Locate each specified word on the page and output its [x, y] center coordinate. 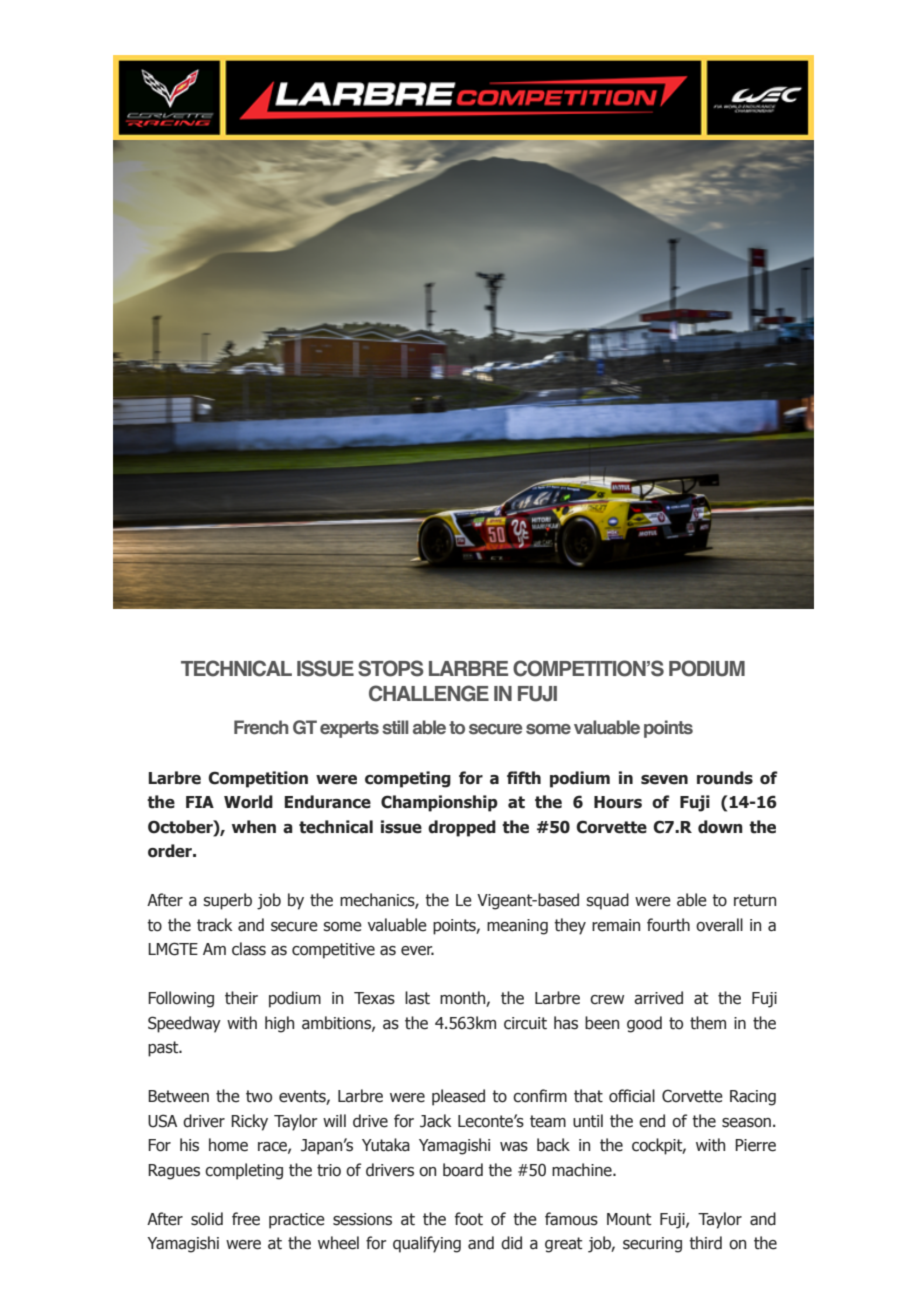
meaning [517, 927]
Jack [436, 1121]
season [746, 1123]
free [246, 1219]
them [708, 1023]
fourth [668, 925]
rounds [725, 778]
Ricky [249, 1122]
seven [664, 780]
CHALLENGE [429, 693]
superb [227, 901]
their [241, 998]
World [248, 802]
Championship [439, 803]
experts [349, 729]
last [417, 998]
